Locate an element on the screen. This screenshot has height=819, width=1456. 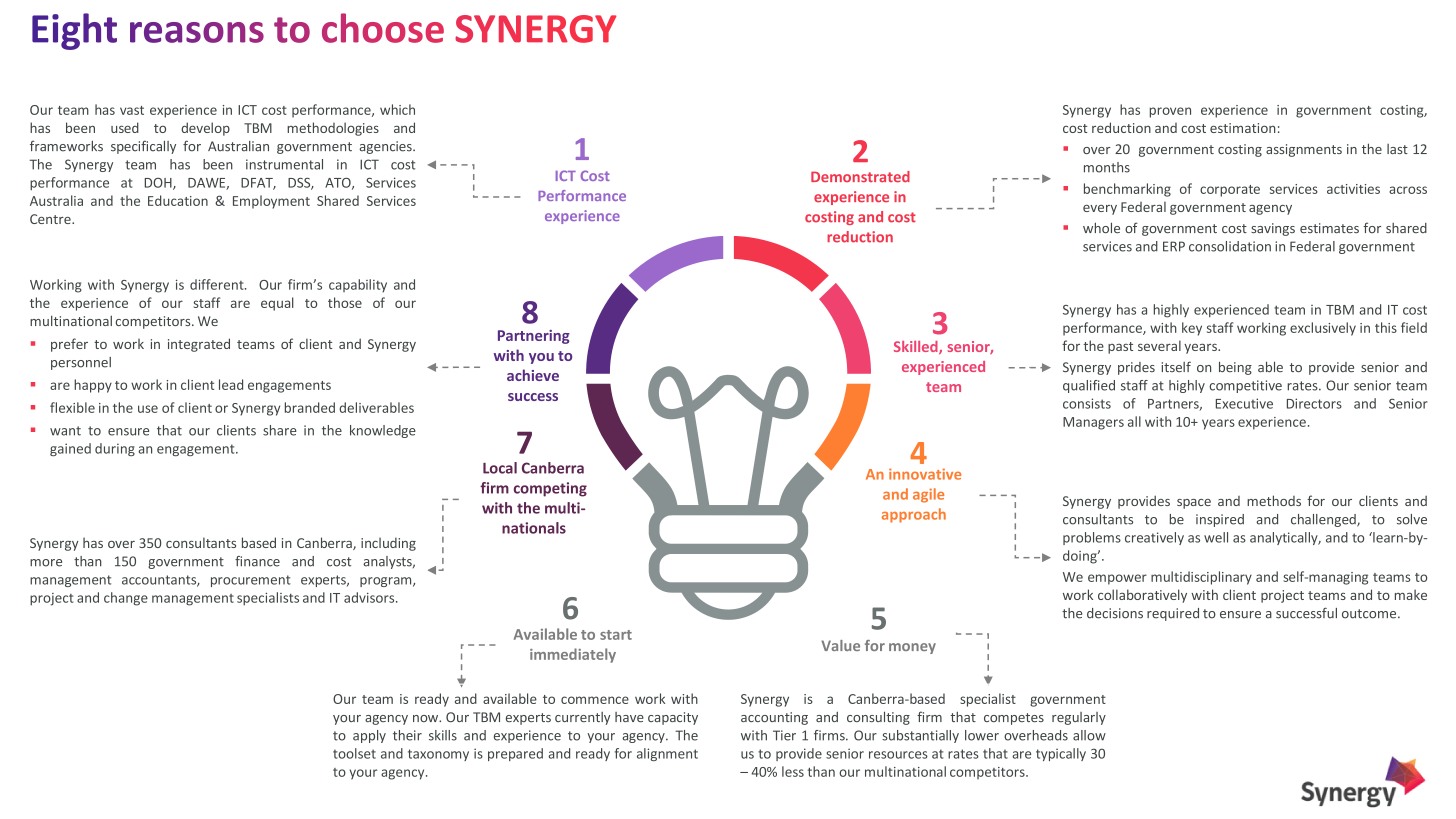
Demonstrated is located at coordinates (860, 176).
